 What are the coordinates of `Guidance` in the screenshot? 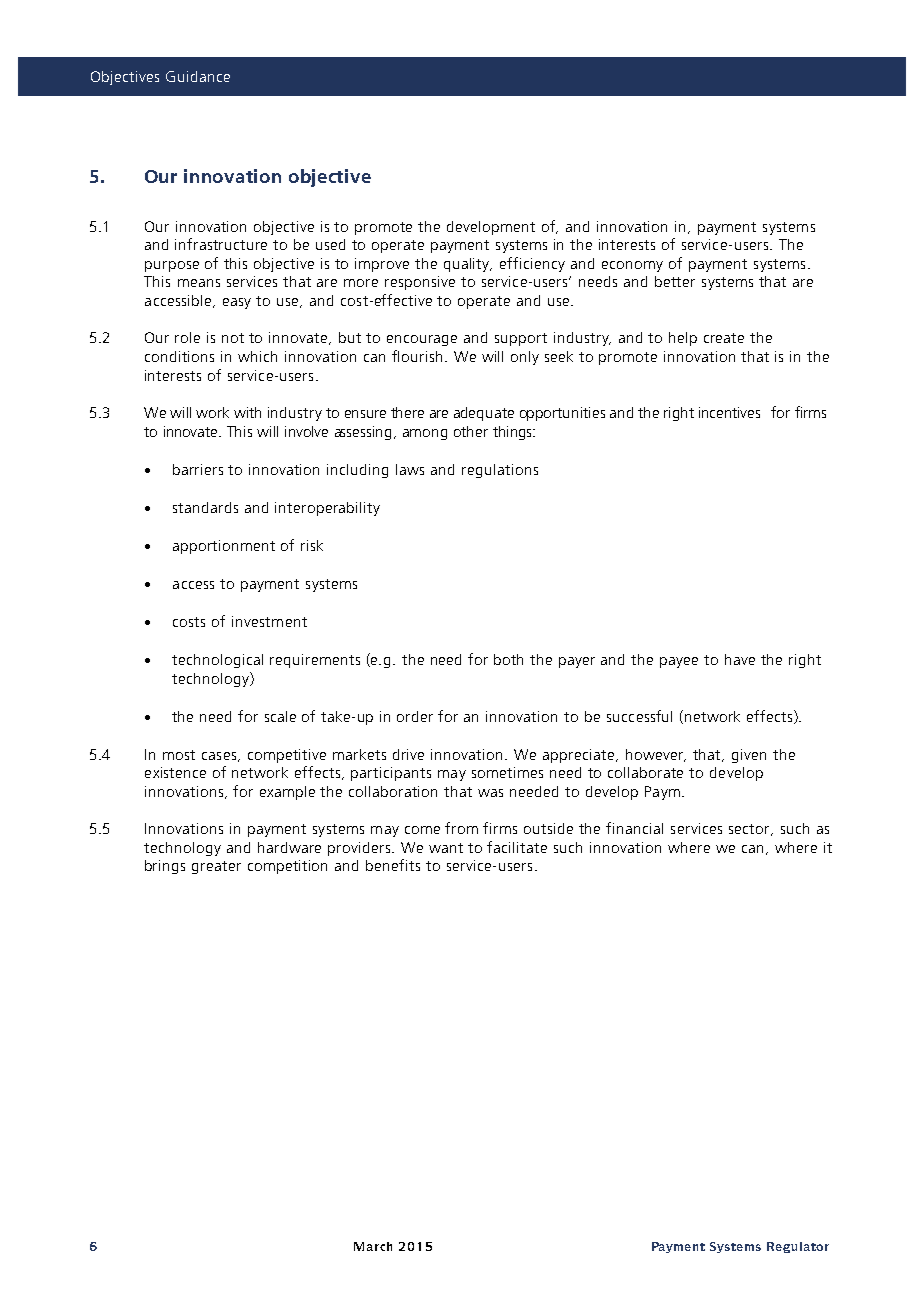 It's located at (198, 76).
